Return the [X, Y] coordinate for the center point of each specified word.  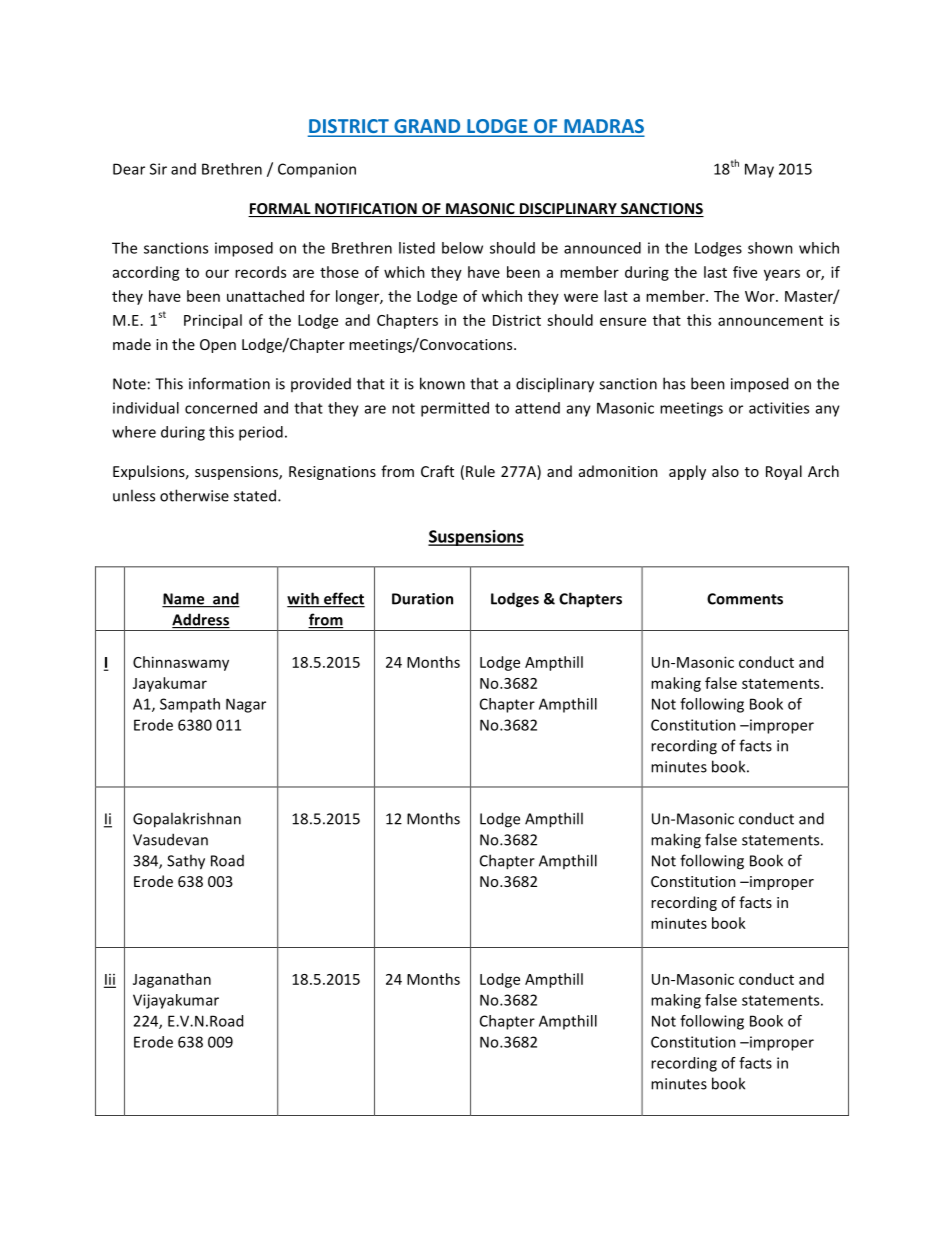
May [759, 170]
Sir [158, 169]
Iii [110, 980]
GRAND [427, 127]
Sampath [190, 705]
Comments [745, 599]
